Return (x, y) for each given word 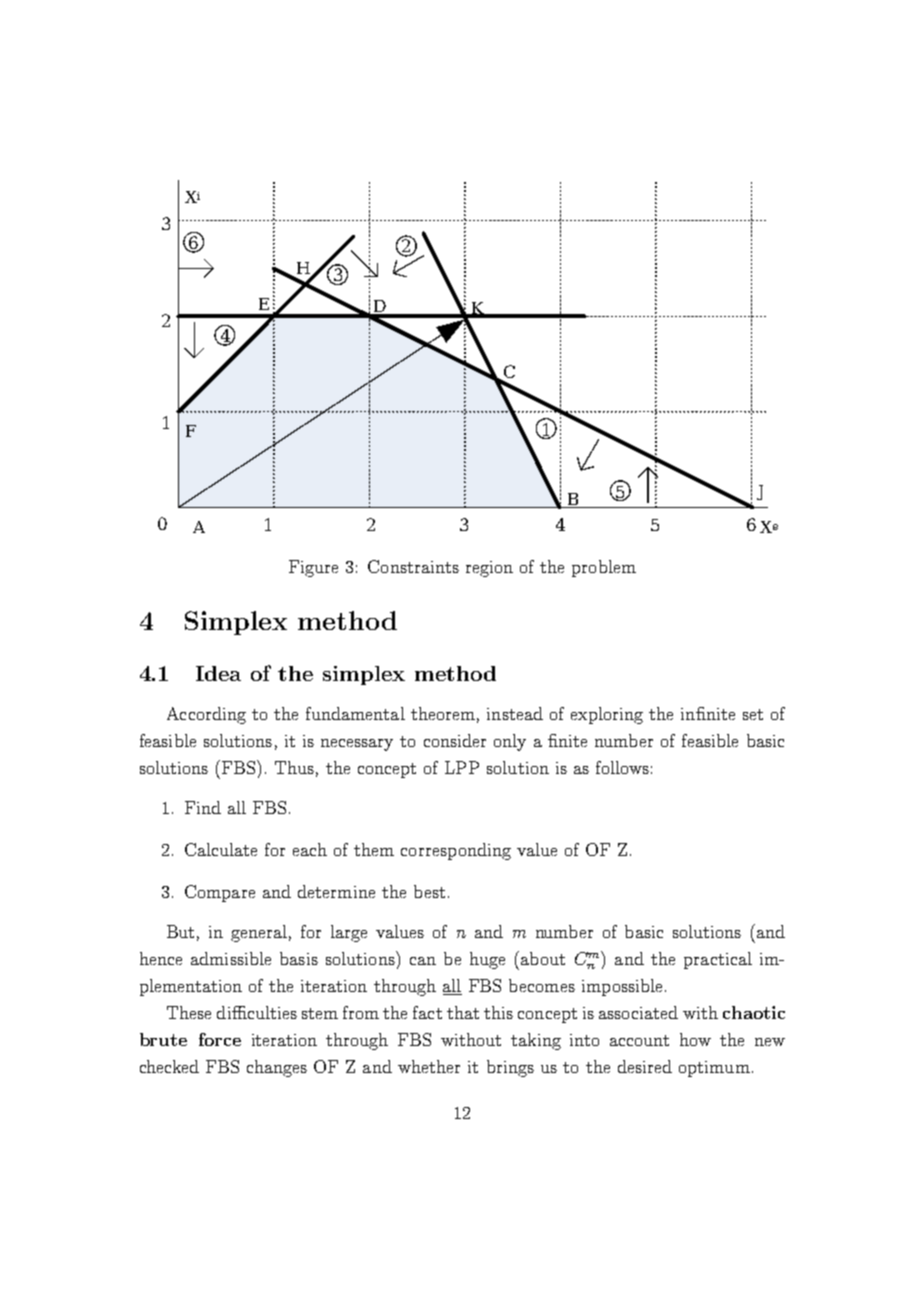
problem (604, 568)
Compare (220, 893)
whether (429, 1066)
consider (455, 740)
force (220, 1039)
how (695, 1039)
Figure (313, 568)
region (489, 569)
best (429, 891)
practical (718, 960)
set (753, 714)
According (206, 715)
